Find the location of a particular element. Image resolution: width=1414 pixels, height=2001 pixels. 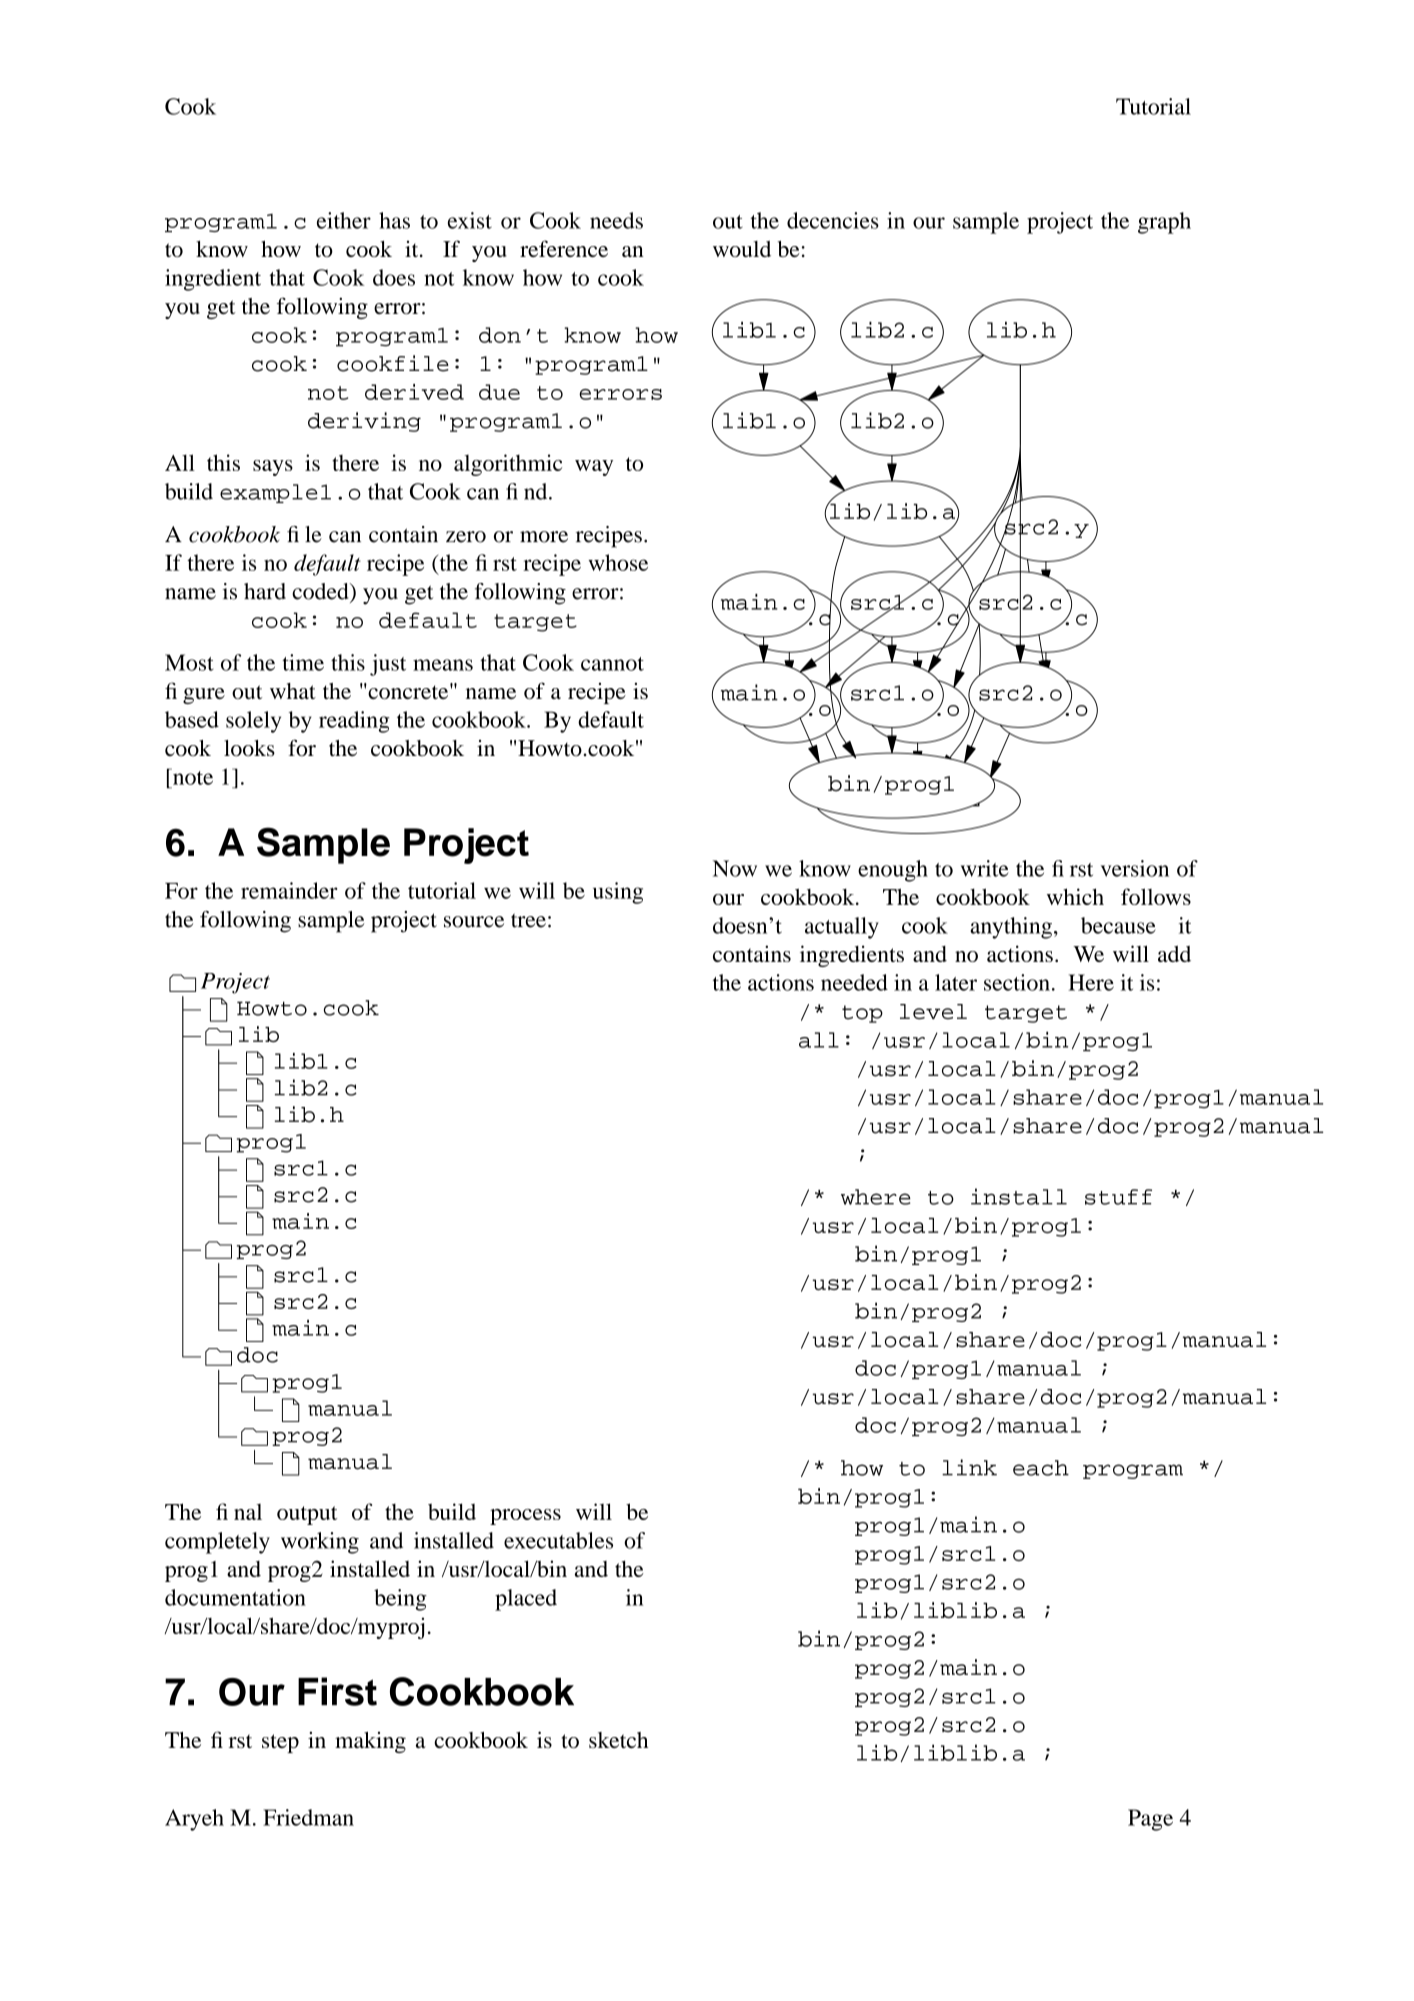

looks is located at coordinates (249, 748).
